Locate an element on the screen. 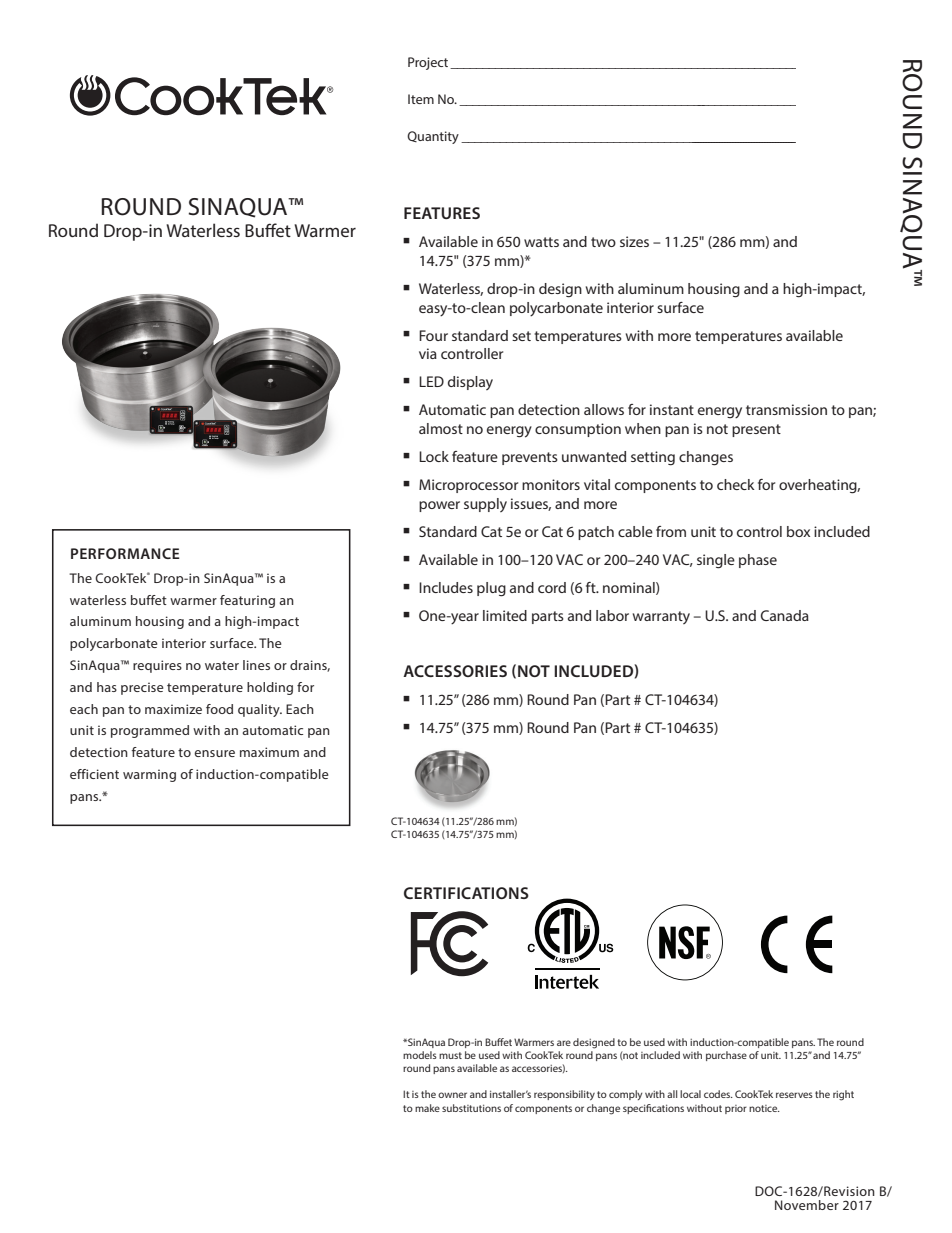 This screenshot has width=952, height=1233. display is located at coordinates (470, 383).
